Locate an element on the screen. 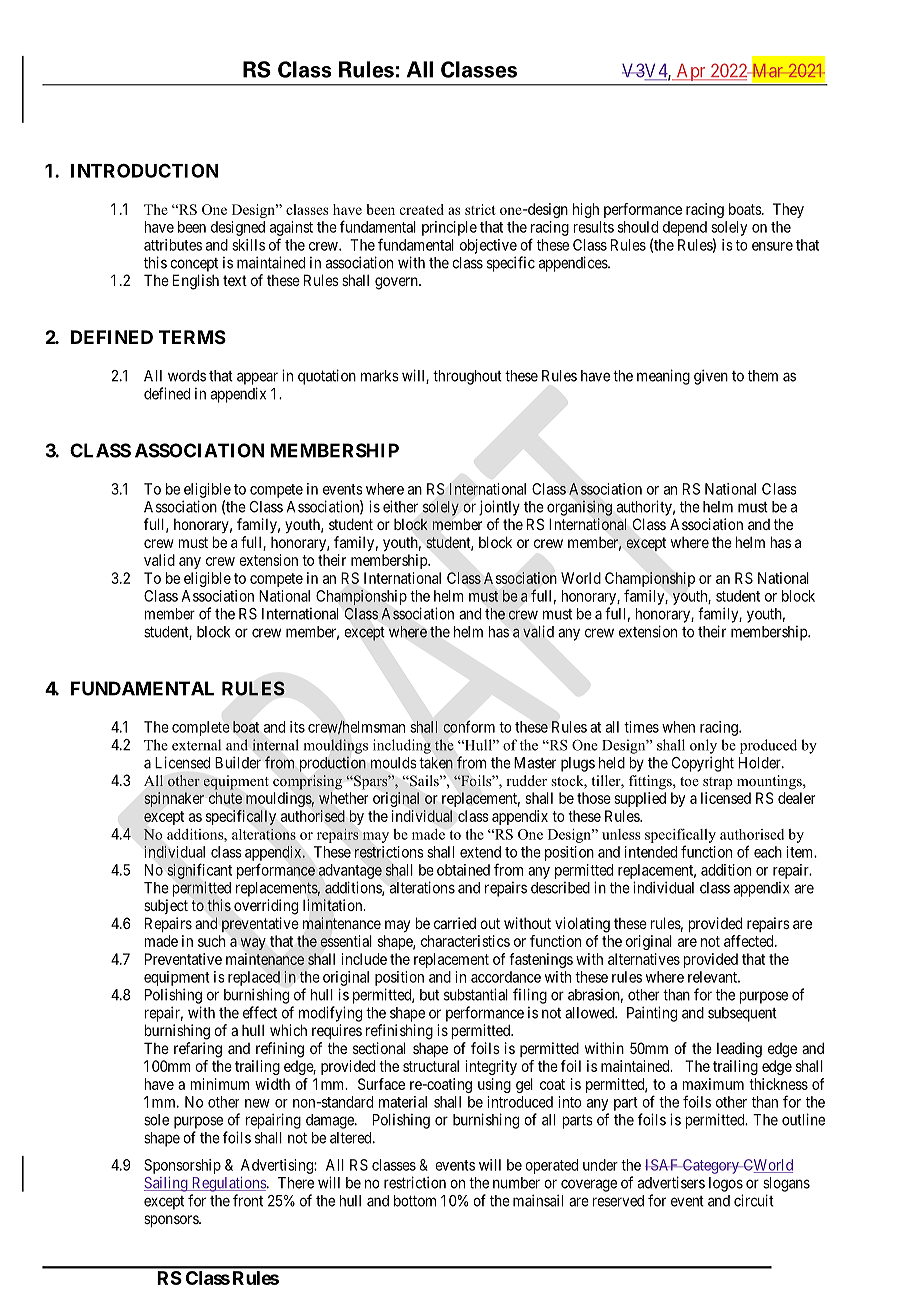 This screenshot has height=1307, width=924. created is located at coordinates (422, 209).
